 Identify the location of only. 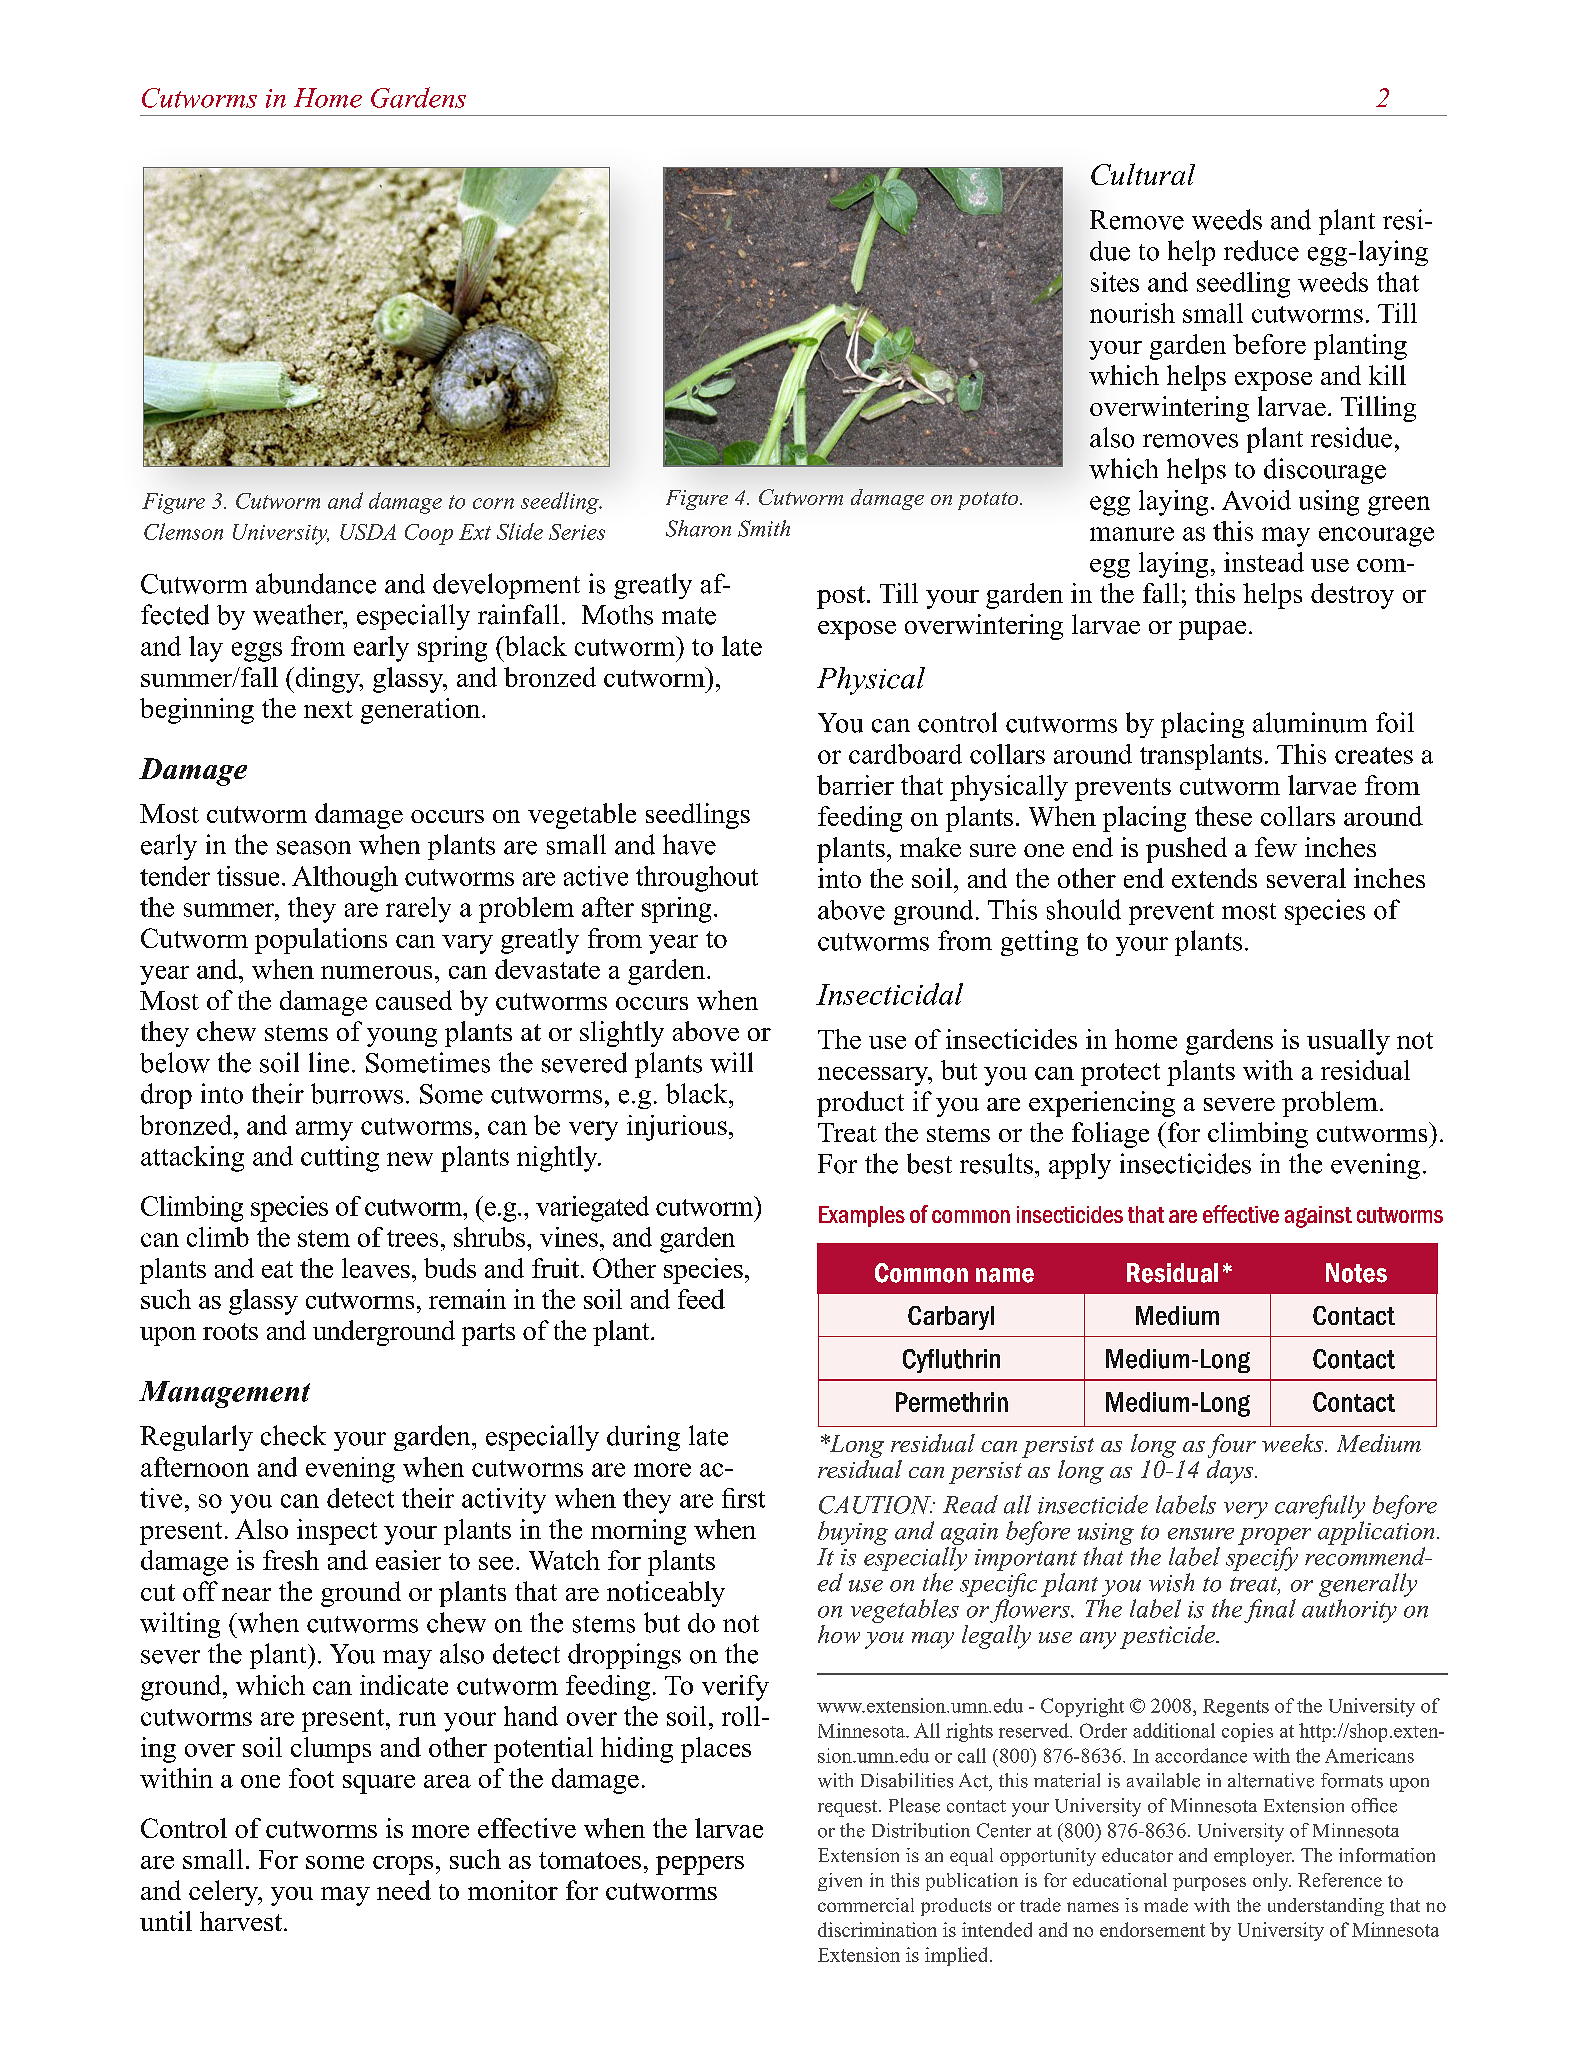
(1272, 1882).
